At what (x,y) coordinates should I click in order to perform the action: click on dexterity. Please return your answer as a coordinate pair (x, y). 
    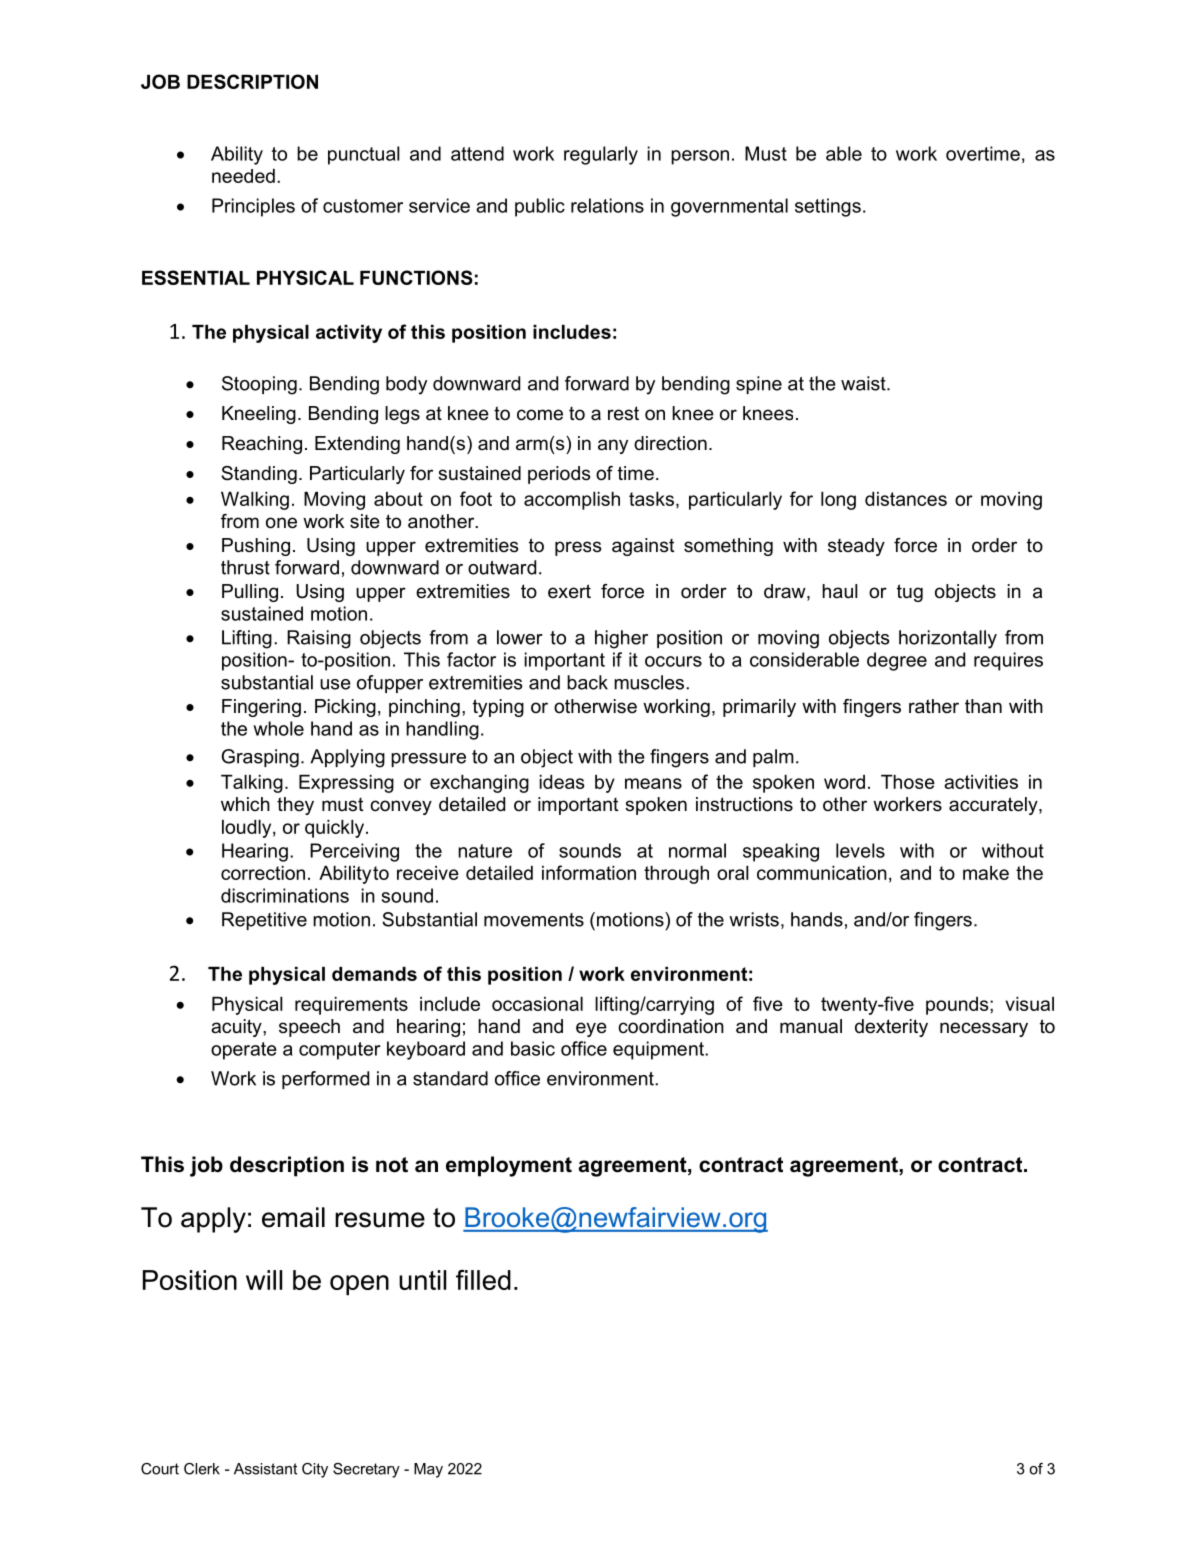
    Looking at the image, I should click on (891, 1028).
